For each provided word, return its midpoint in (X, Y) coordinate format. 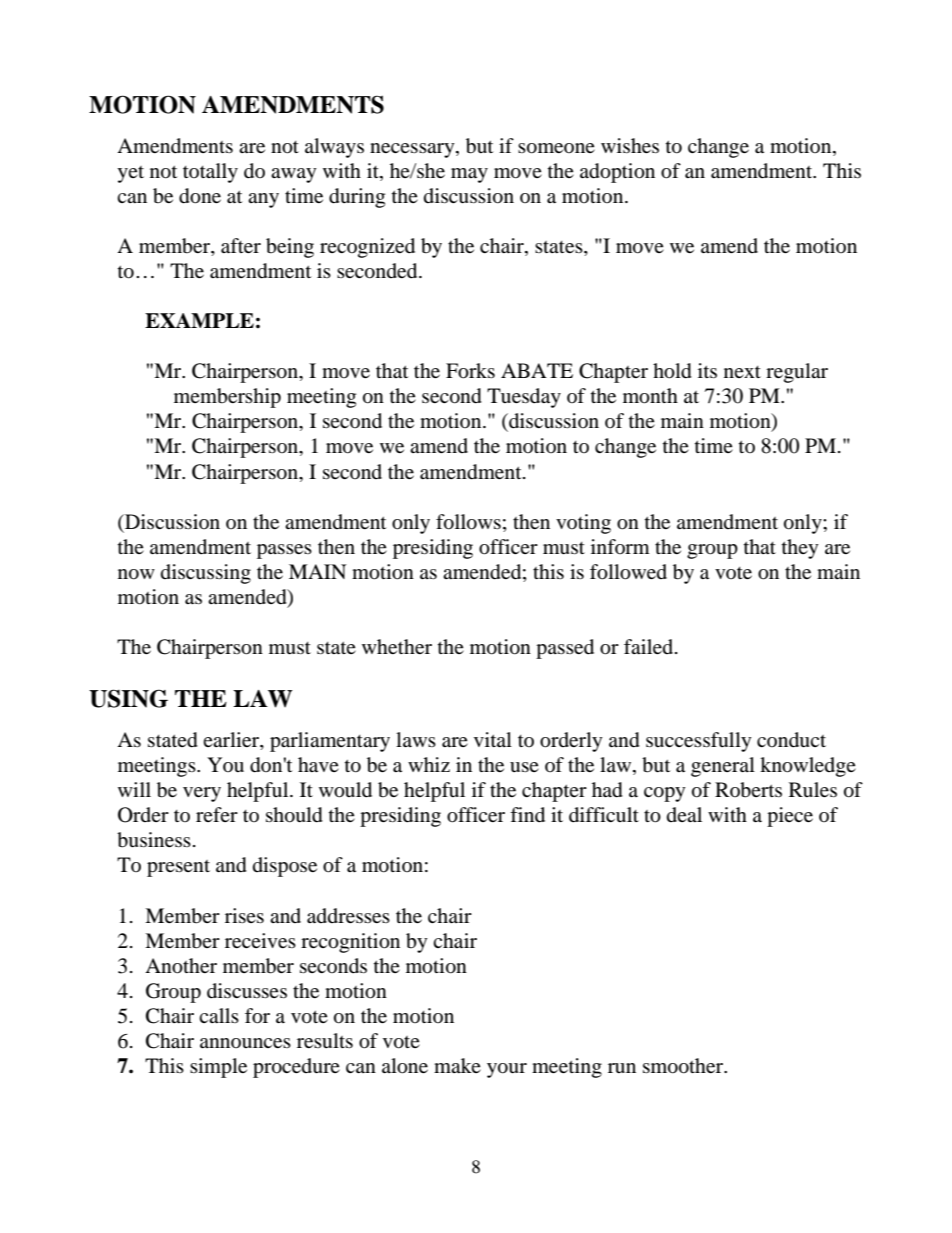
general (723, 767)
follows (468, 522)
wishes (630, 145)
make (457, 1065)
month (650, 396)
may (469, 175)
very (202, 794)
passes (284, 551)
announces (245, 1043)
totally (210, 173)
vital (493, 739)
